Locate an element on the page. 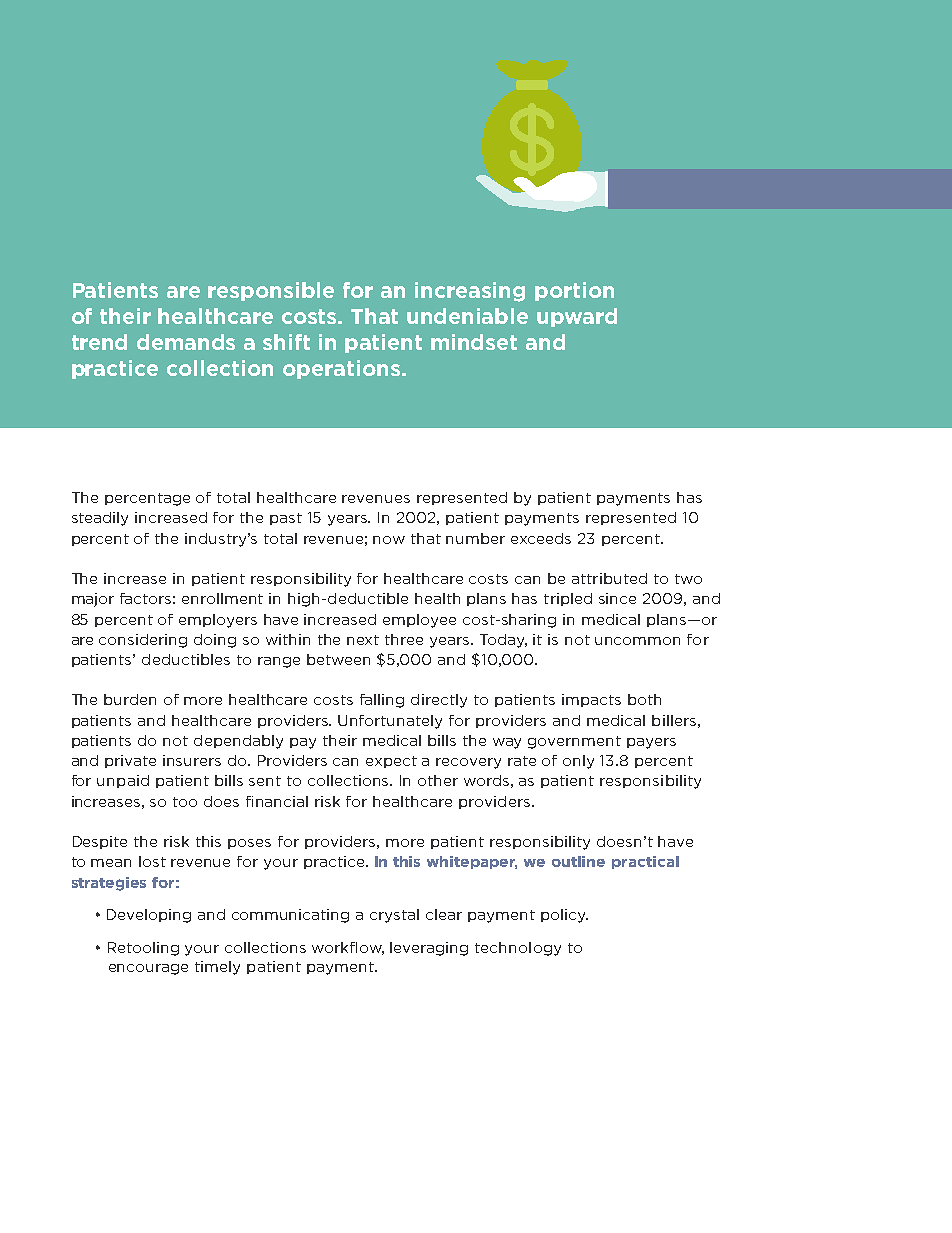  insurers is located at coordinates (192, 760).
